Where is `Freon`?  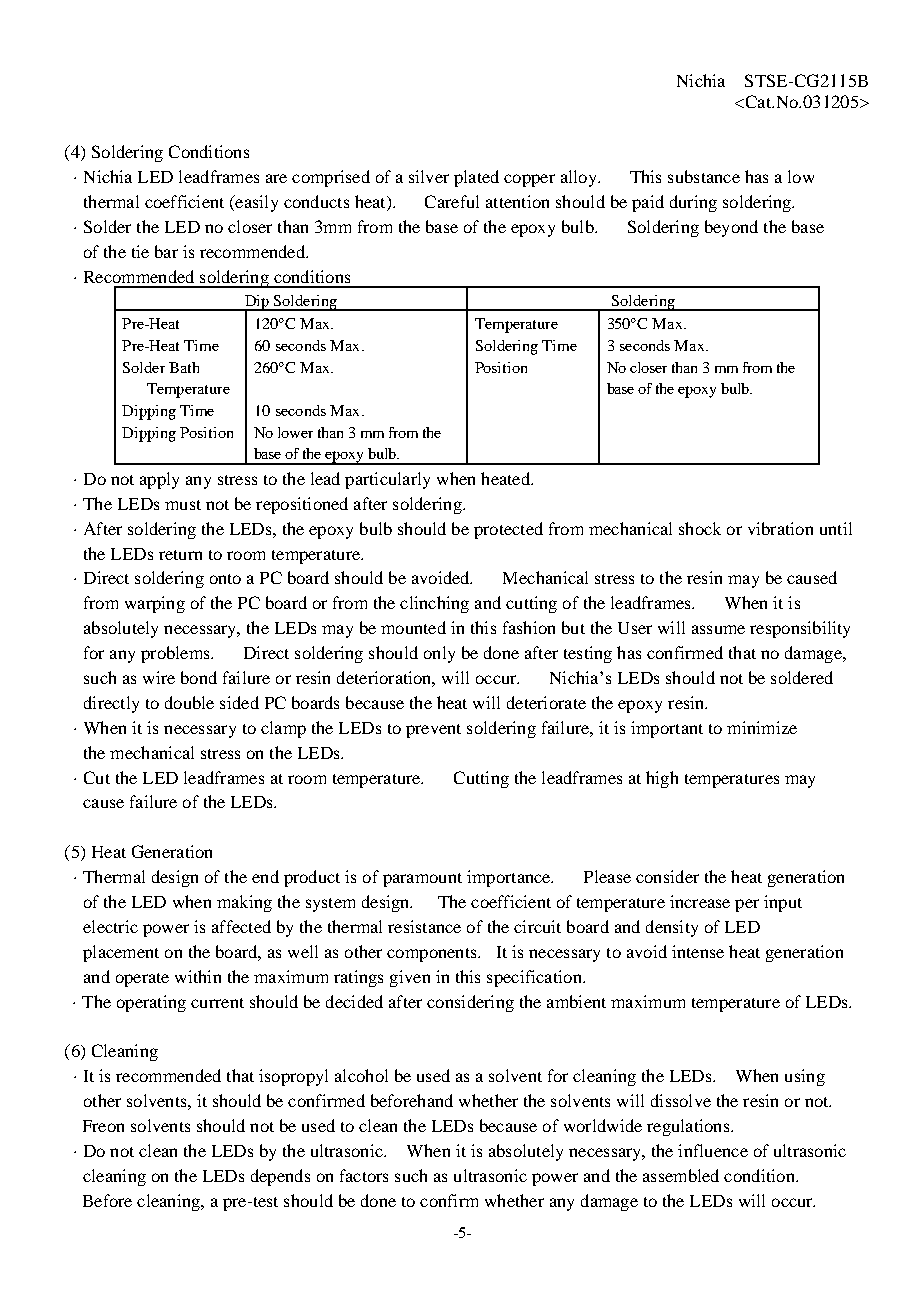
Freon is located at coordinates (103, 1126).
